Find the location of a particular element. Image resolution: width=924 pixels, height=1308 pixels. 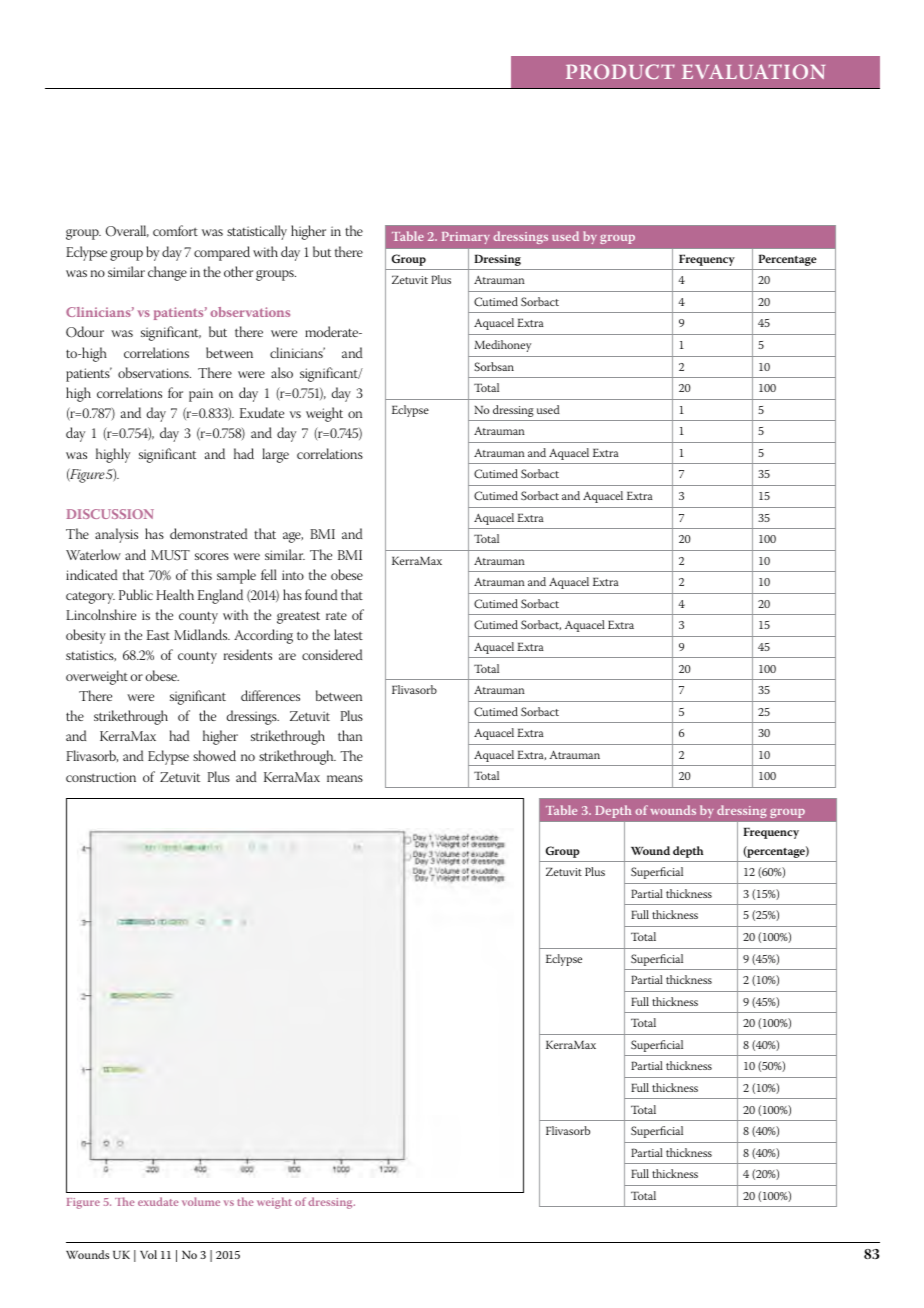

volume is located at coordinates (201, 1201).
